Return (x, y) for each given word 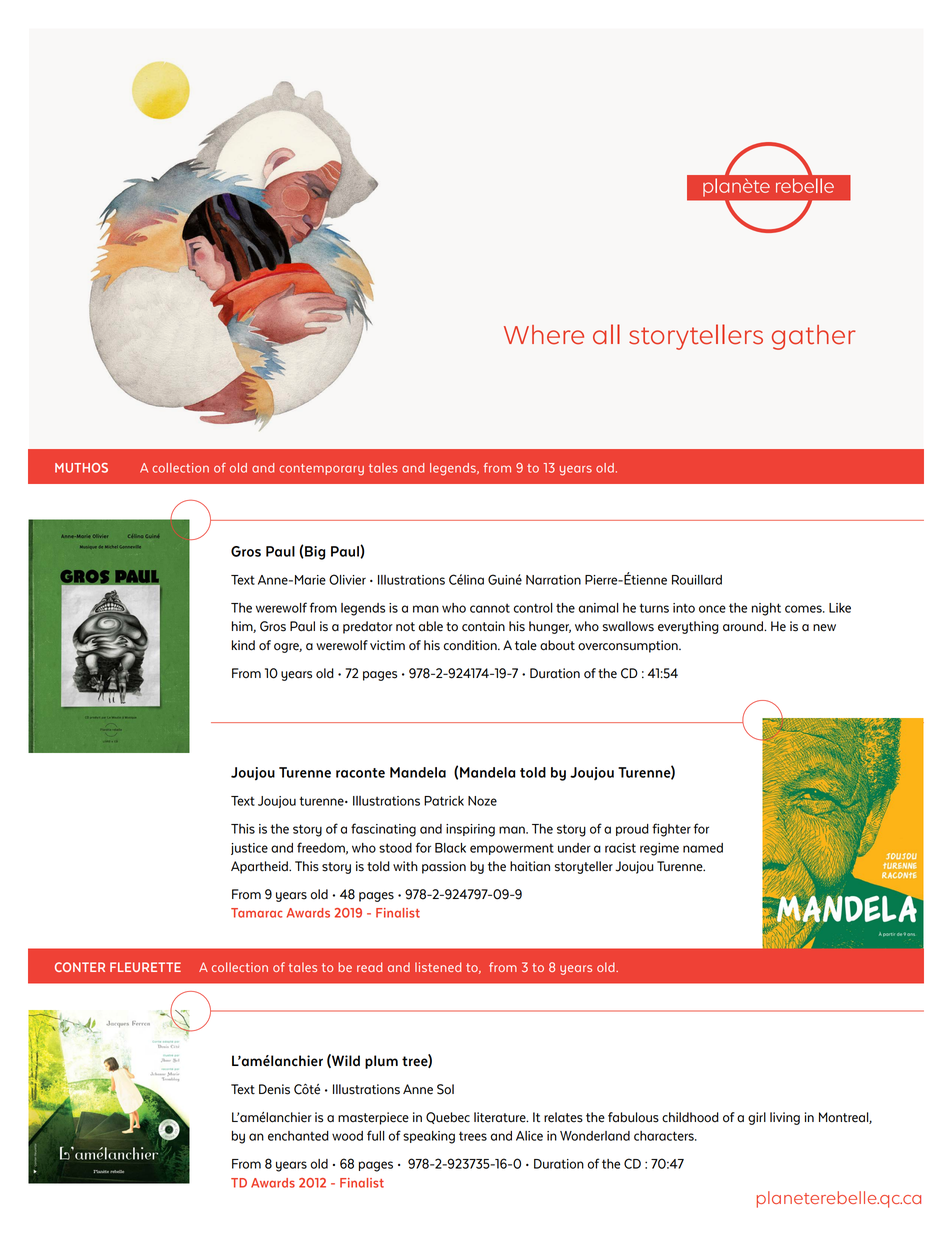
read (369, 967)
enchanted (298, 1136)
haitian (530, 866)
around (744, 626)
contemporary (321, 470)
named (703, 848)
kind (243, 645)
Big (314, 552)
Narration (553, 580)
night (766, 609)
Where (544, 335)
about (557, 645)
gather (814, 337)
